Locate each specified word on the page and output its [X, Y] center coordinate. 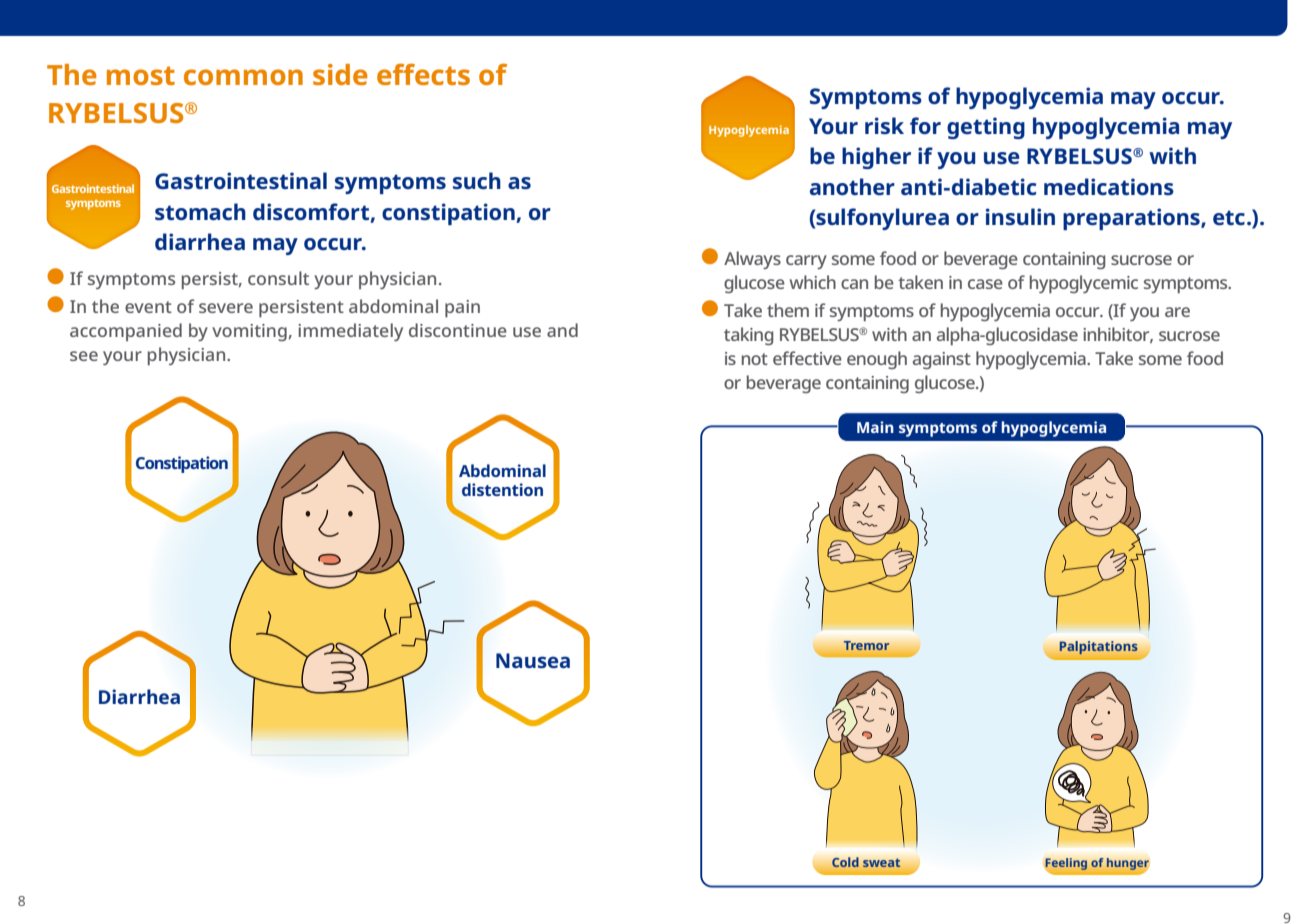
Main [875, 427]
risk [884, 125]
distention [502, 489]
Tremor [866, 645]
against [942, 360]
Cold [845, 862]
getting [986, 128]
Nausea [533, 660]
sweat [881, 863]
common [243, 77]
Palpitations [1099, 647]
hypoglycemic [1084, 284]
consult [278, 278]
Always [752, 260]
